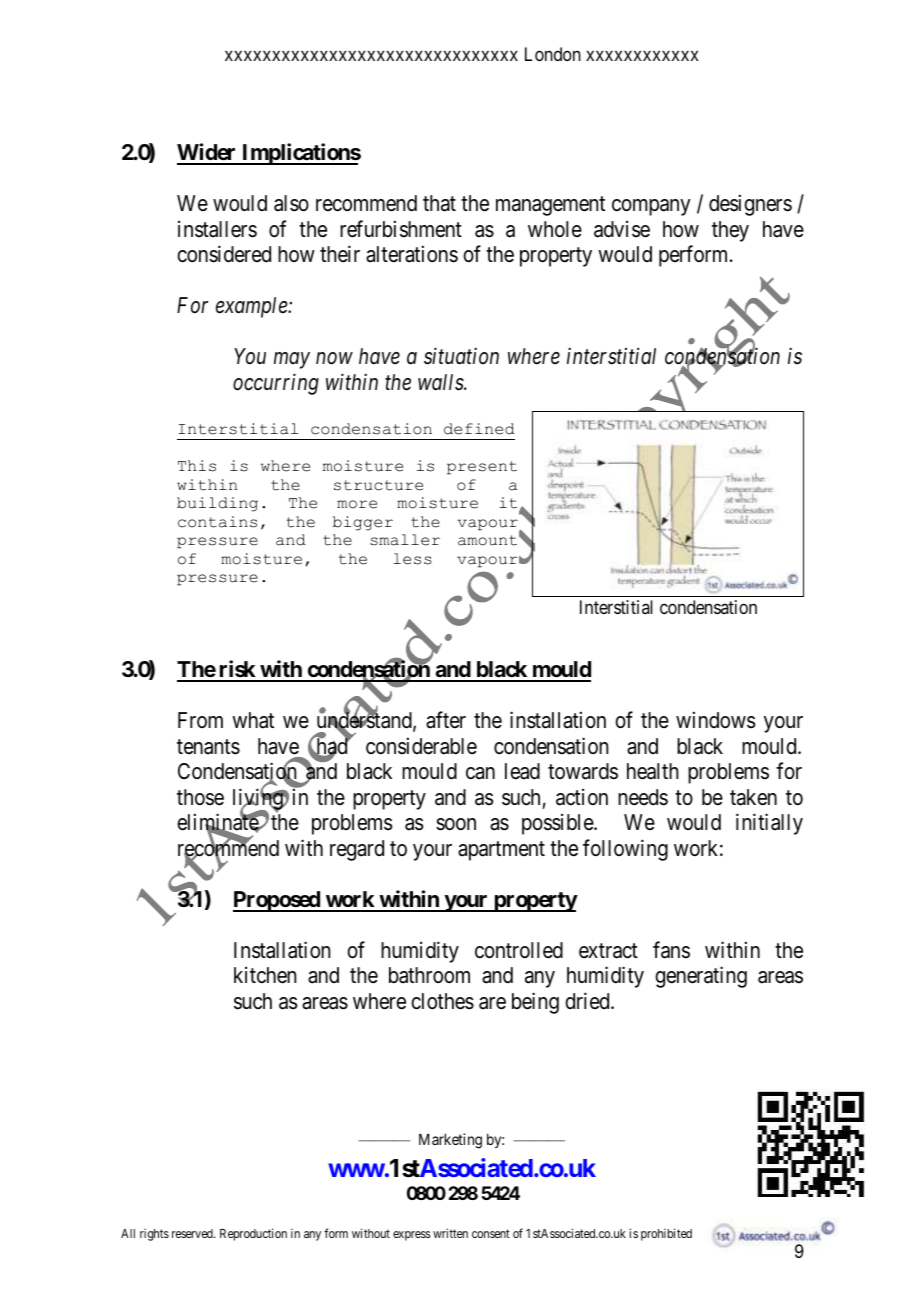  What do you see at coordinates (253, 720) in the screenshot?
I see `what` at bounding box center [253, 720].
